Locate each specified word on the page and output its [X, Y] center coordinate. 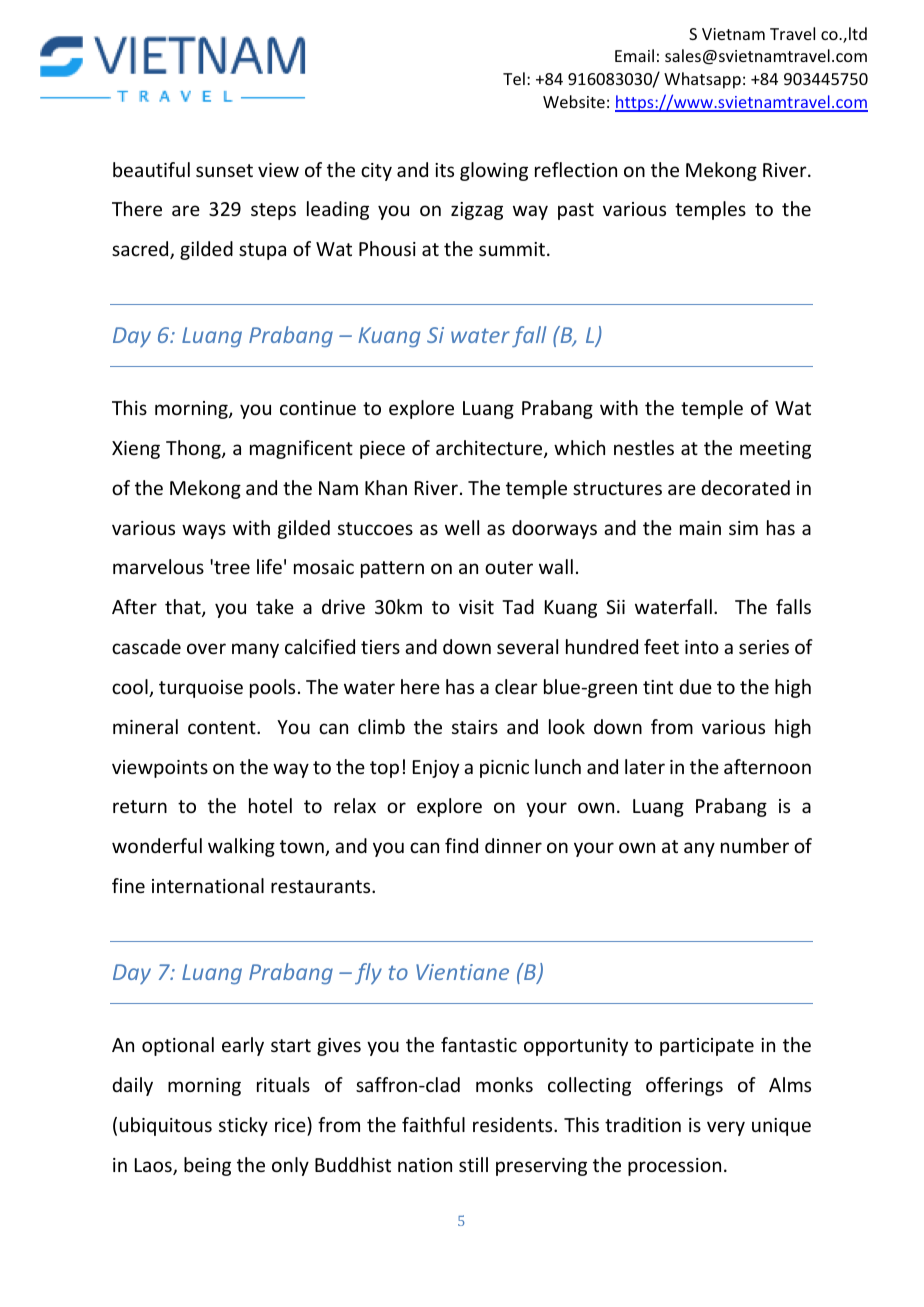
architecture [490, 449]
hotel [270, 805]
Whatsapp [702, 80]
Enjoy [436, 769]
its [444, 170]
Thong [194, 449]
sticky [243, 1126]
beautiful [151, 169]
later [645, 766]
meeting [775, 450]
